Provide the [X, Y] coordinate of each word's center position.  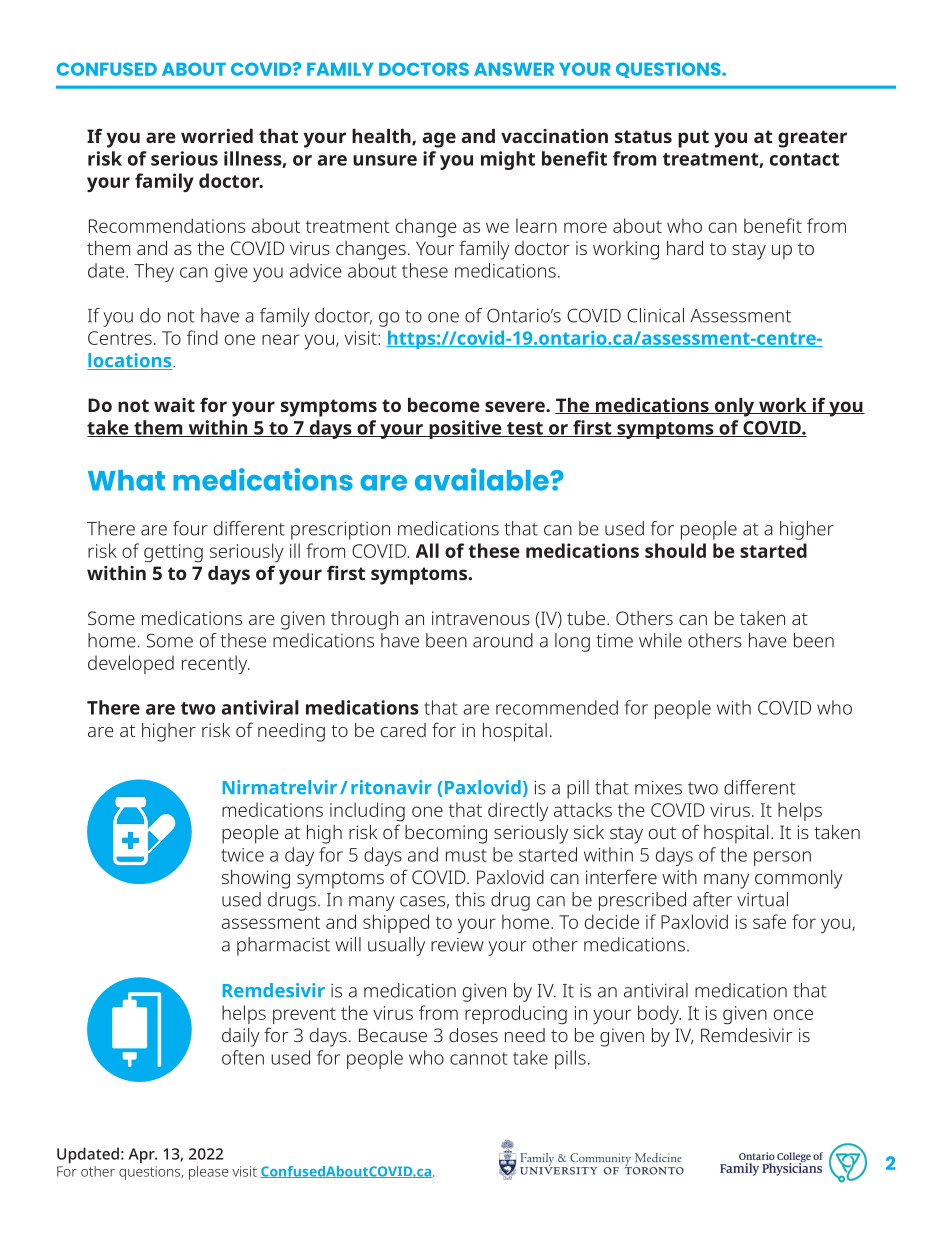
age [439, 140]
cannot [478, 1058]
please [208, 1173]
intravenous [481, 618]
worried [217, 136]
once [793, 1014]
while [660, 640]
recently [216, 665]
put [693, 139]
